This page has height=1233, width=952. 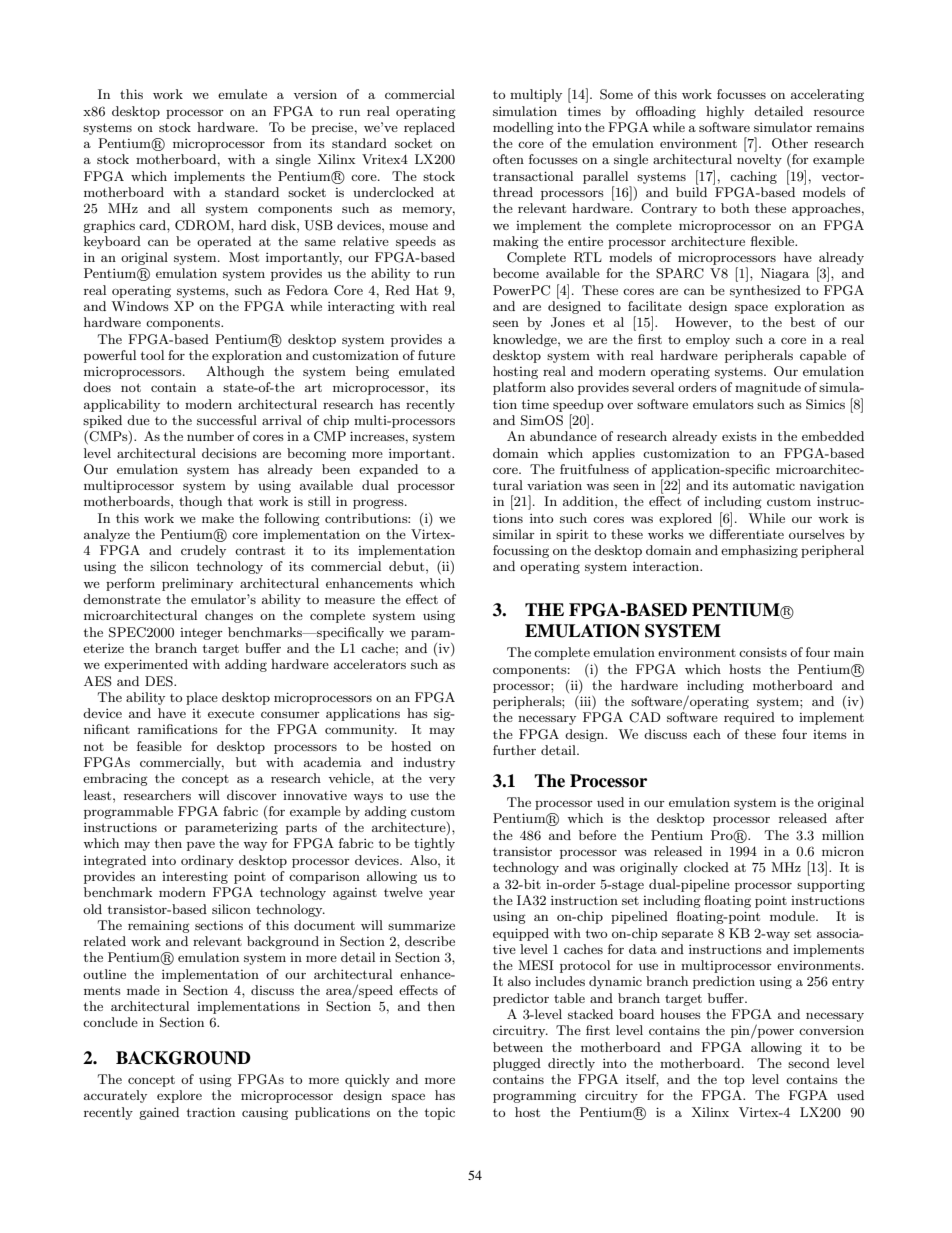 What do you see at coordinates (725, 112) in the page?
I see `highly` at bounding box center [725, 112].
